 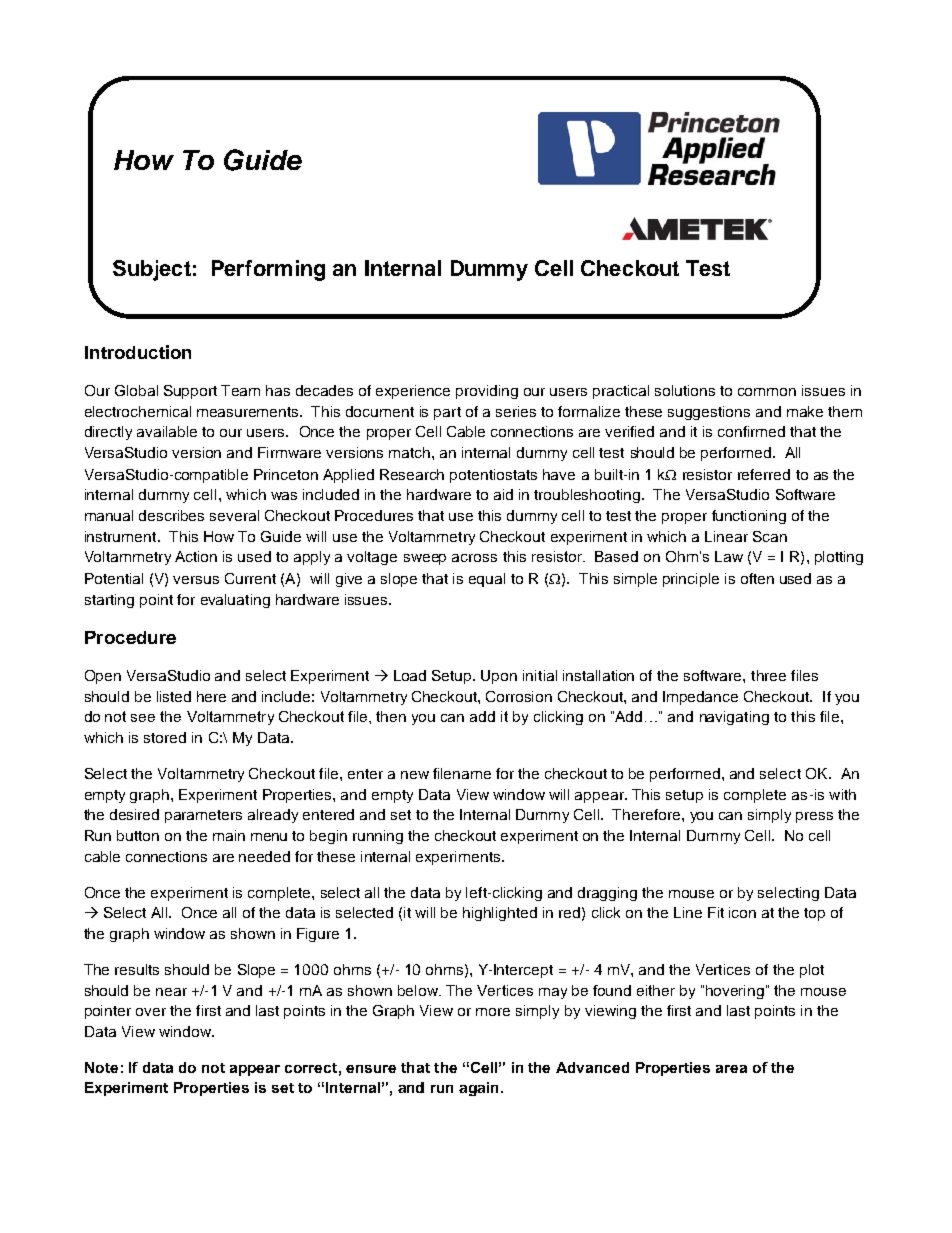 What do you see at coordinates (478, 1089) in the image?
I see `again` at bounding box center [478, 1089].
